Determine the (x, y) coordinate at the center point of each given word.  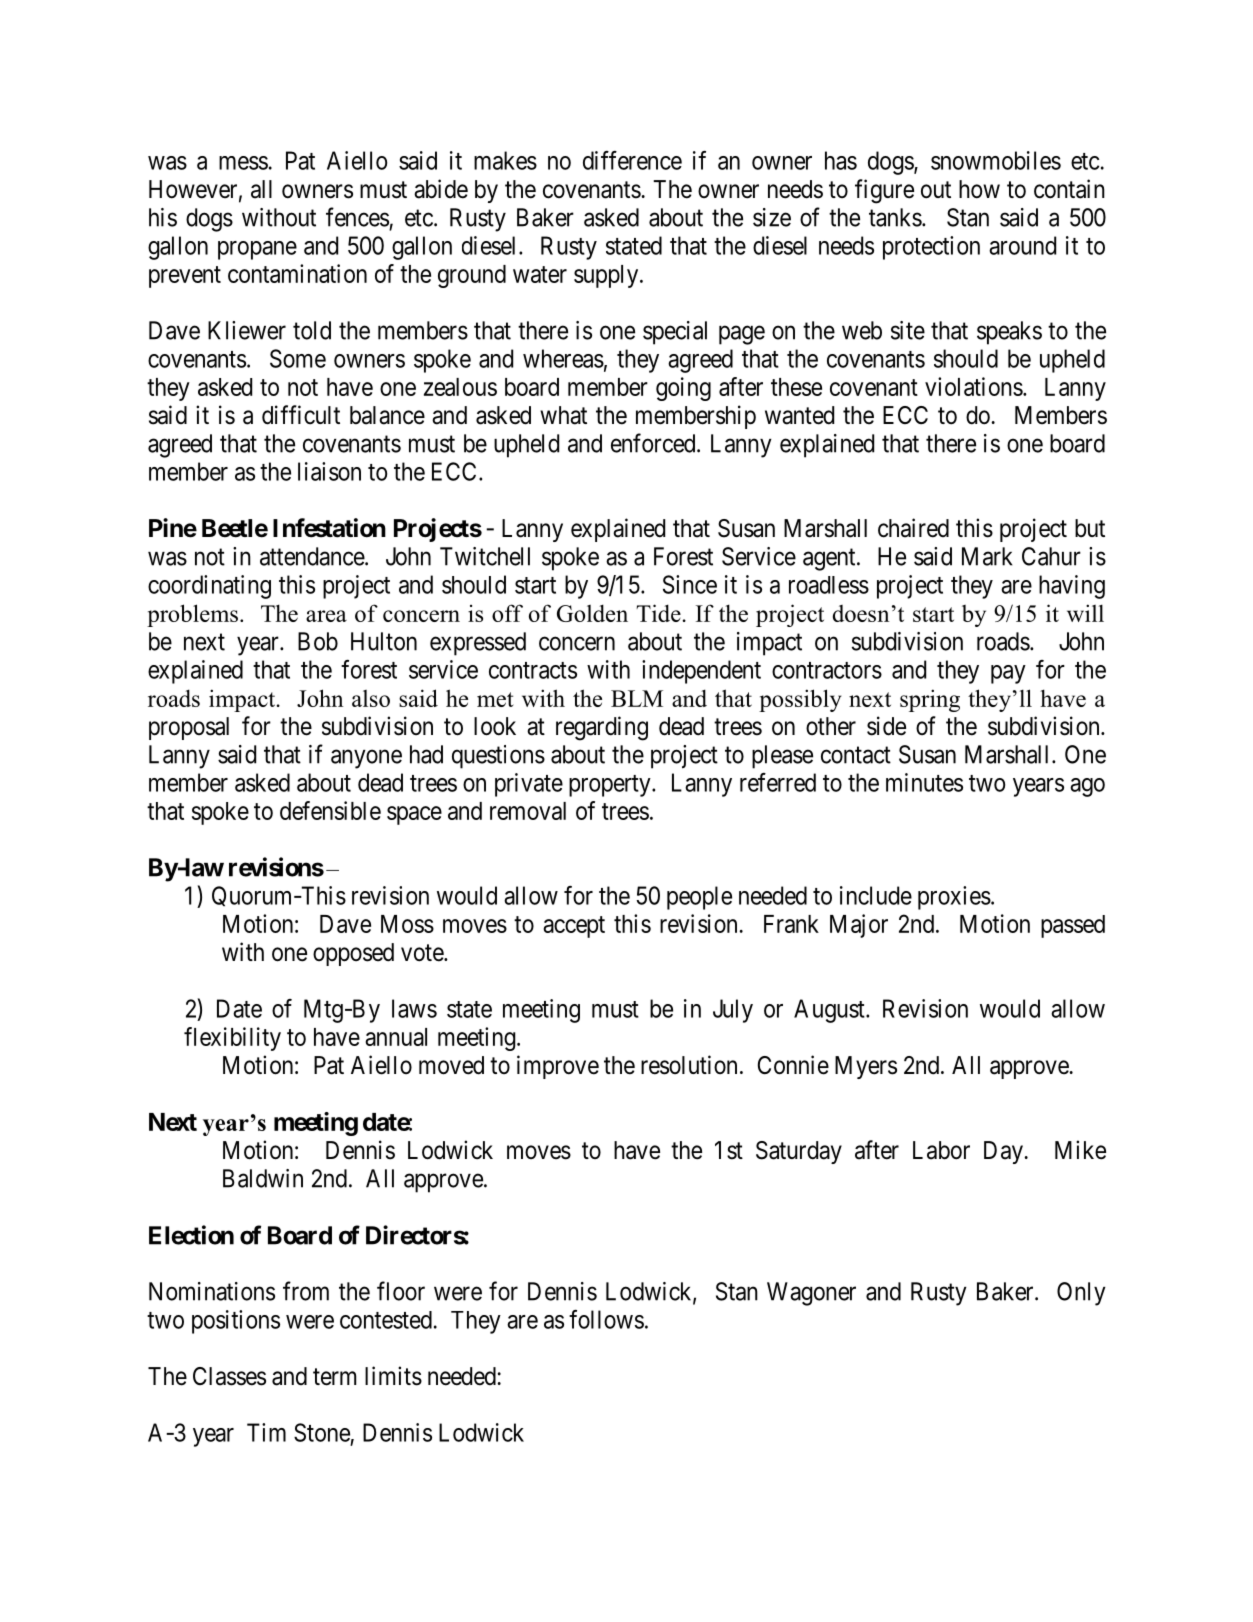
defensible (330, 810)
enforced (654, 443)
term (334, 1377)
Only (1081, 1294)
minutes (924, 782)
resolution (689, 1065)
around (1022, 245)
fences (357, 217)
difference (632, 160)
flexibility (232, 1039)
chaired (913, 528)
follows (606, 1319)
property (611, 786)
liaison (329, 471)
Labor (941, 1150)
